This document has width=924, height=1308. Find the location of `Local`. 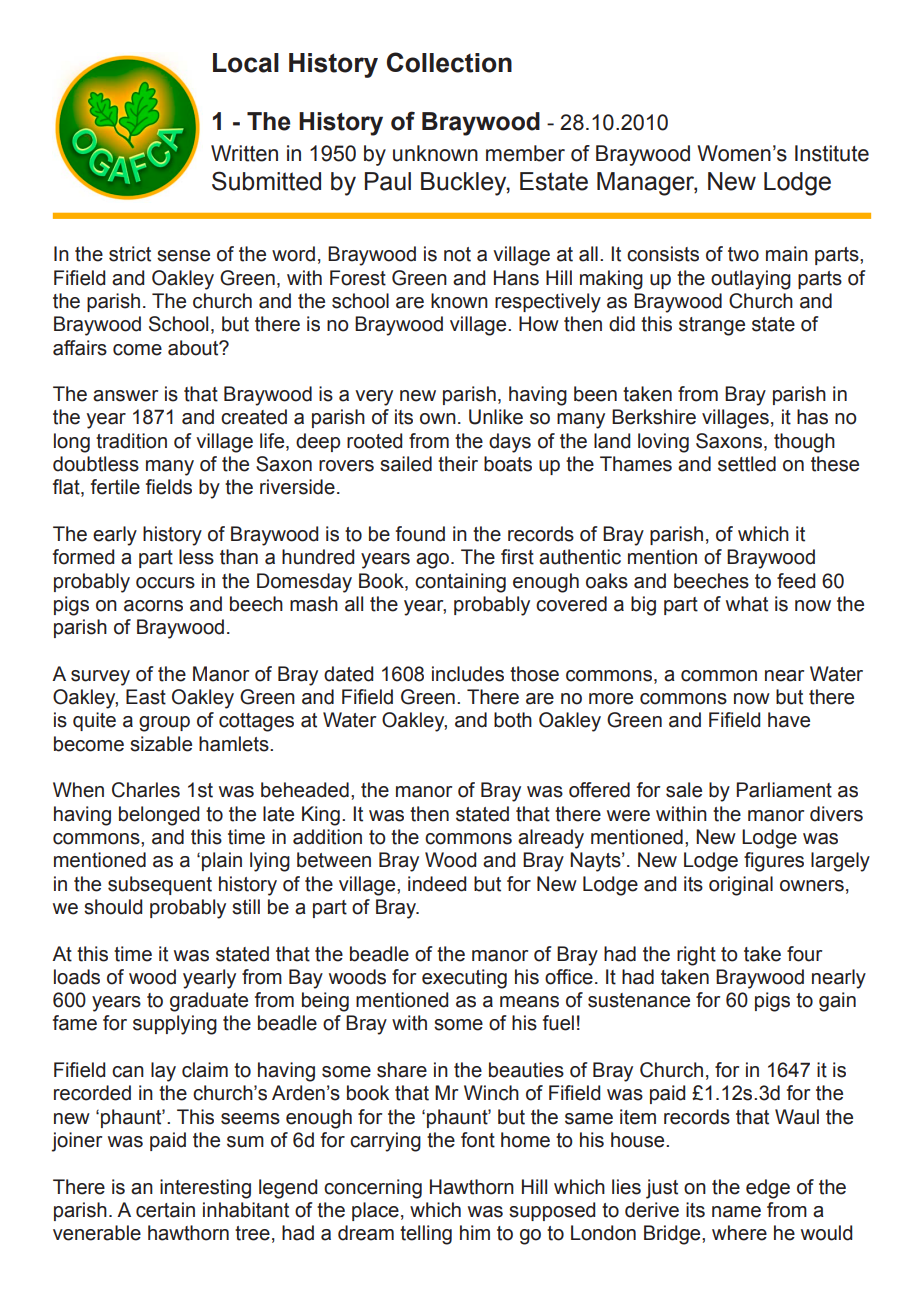

Local is located at coordinates (246, 63).
